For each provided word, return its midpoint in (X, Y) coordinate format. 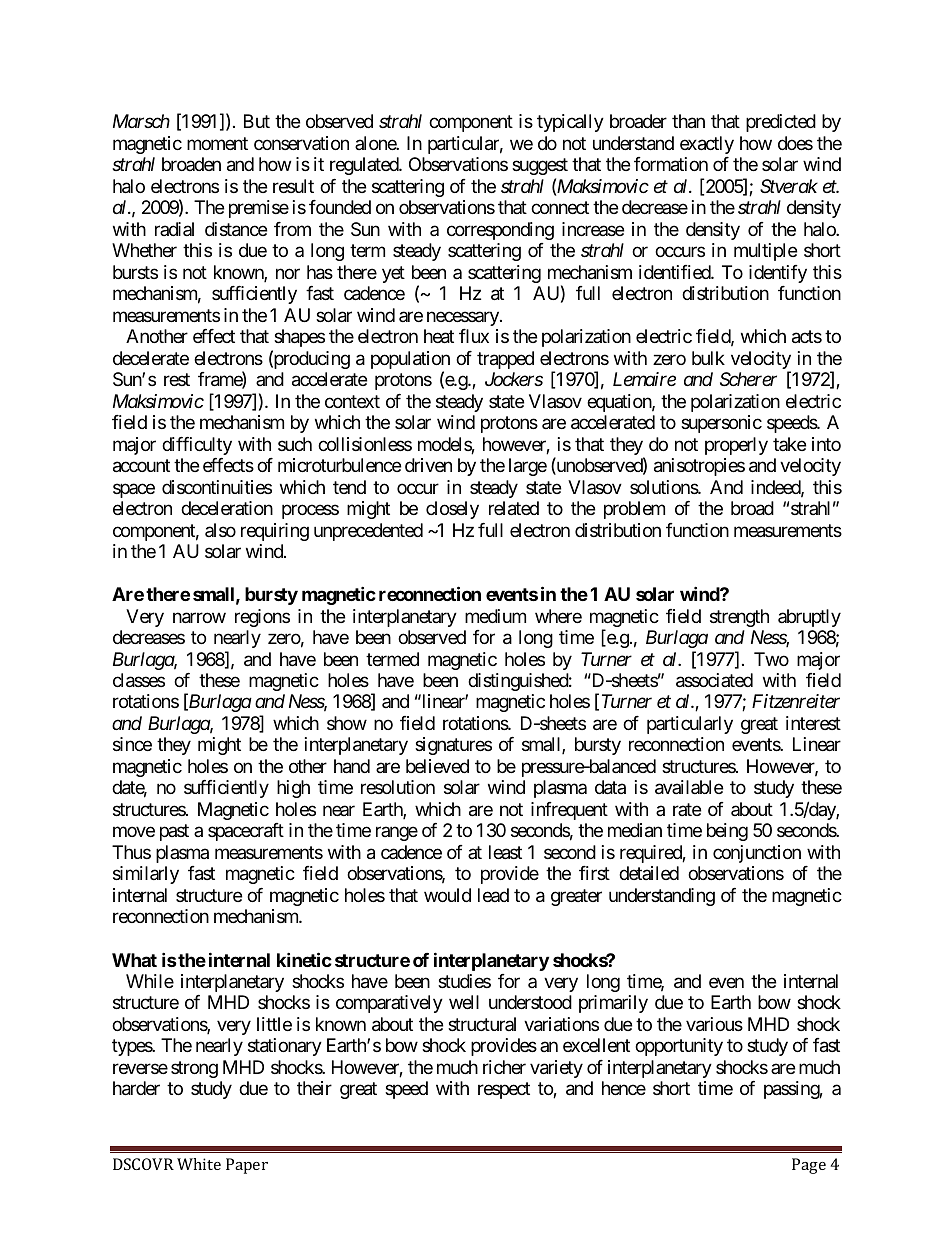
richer (504, 1067)
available (689, 787)
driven (428, 465)
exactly (707, 145)
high (293, 789)
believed (437, 766)
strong (194, 1069)
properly (736, 446)
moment (217, 143)
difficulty (197, 446)
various (714, 1024)
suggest (540, 167)
